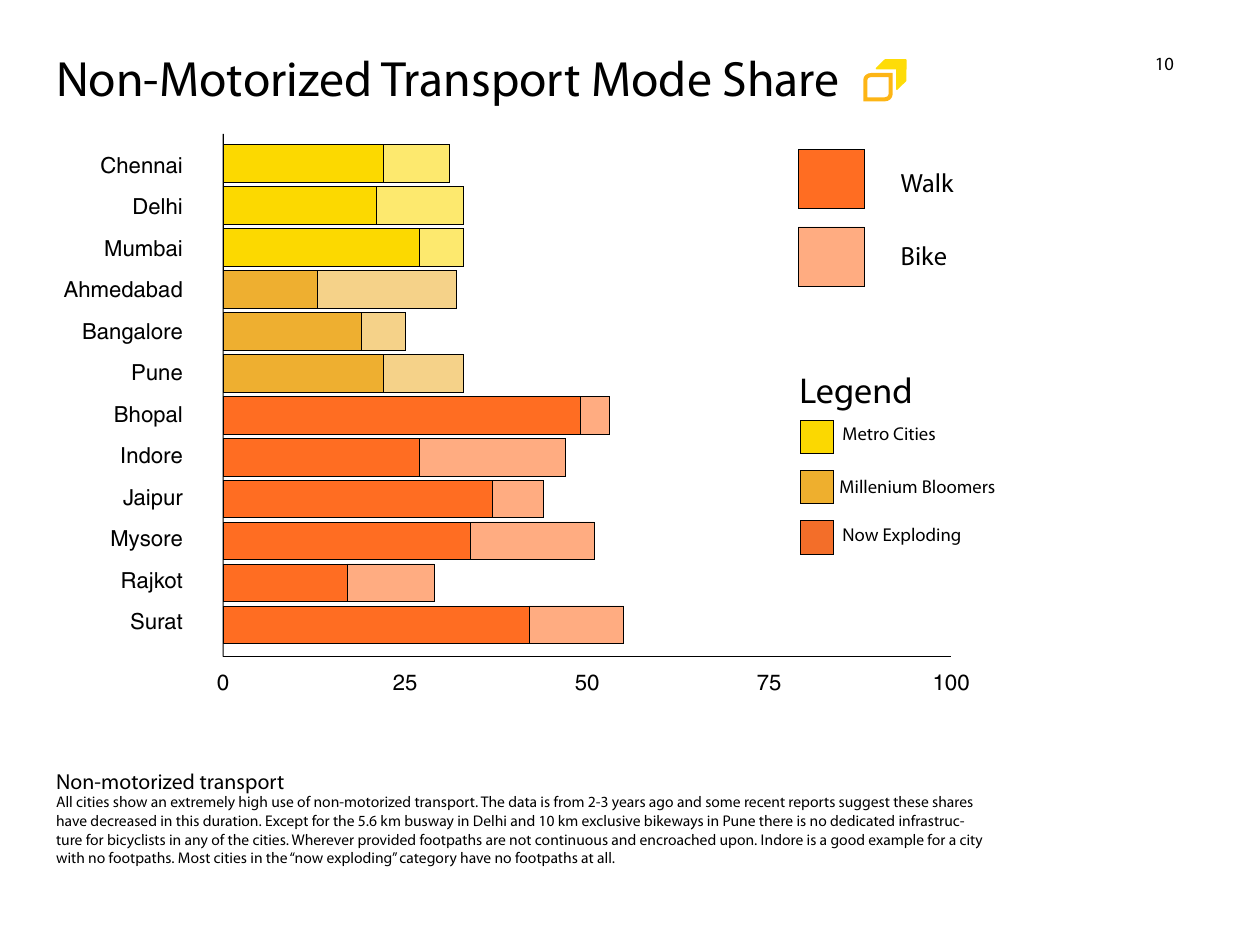 The width and height of the screenshot is (1233, 952). What do you see at coordinates (141, 165) in the screenshot?
I see `Chennai` at bounding box center [141, 165].
